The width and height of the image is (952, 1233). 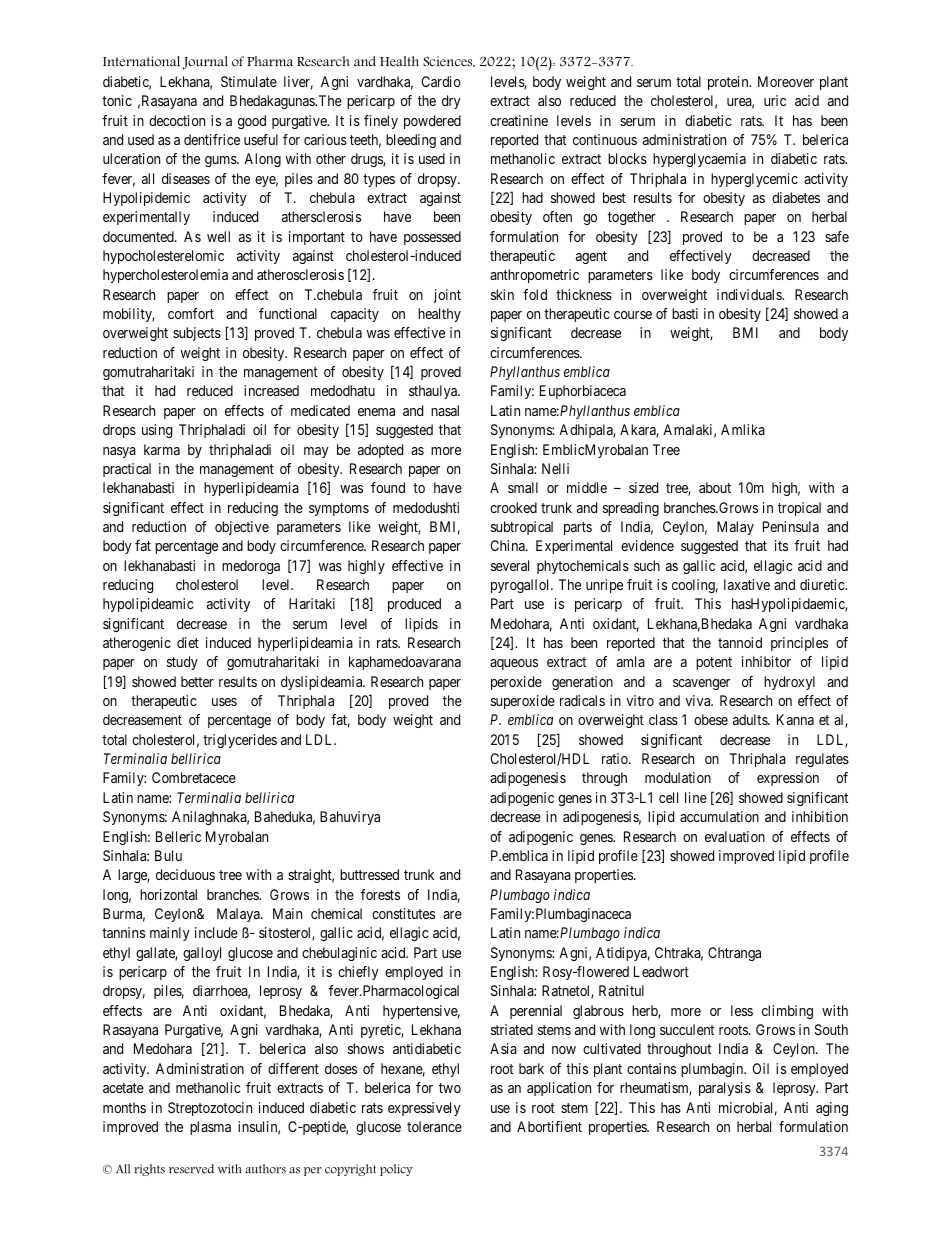 I want to click on uric, so click(x=775, y=100).
